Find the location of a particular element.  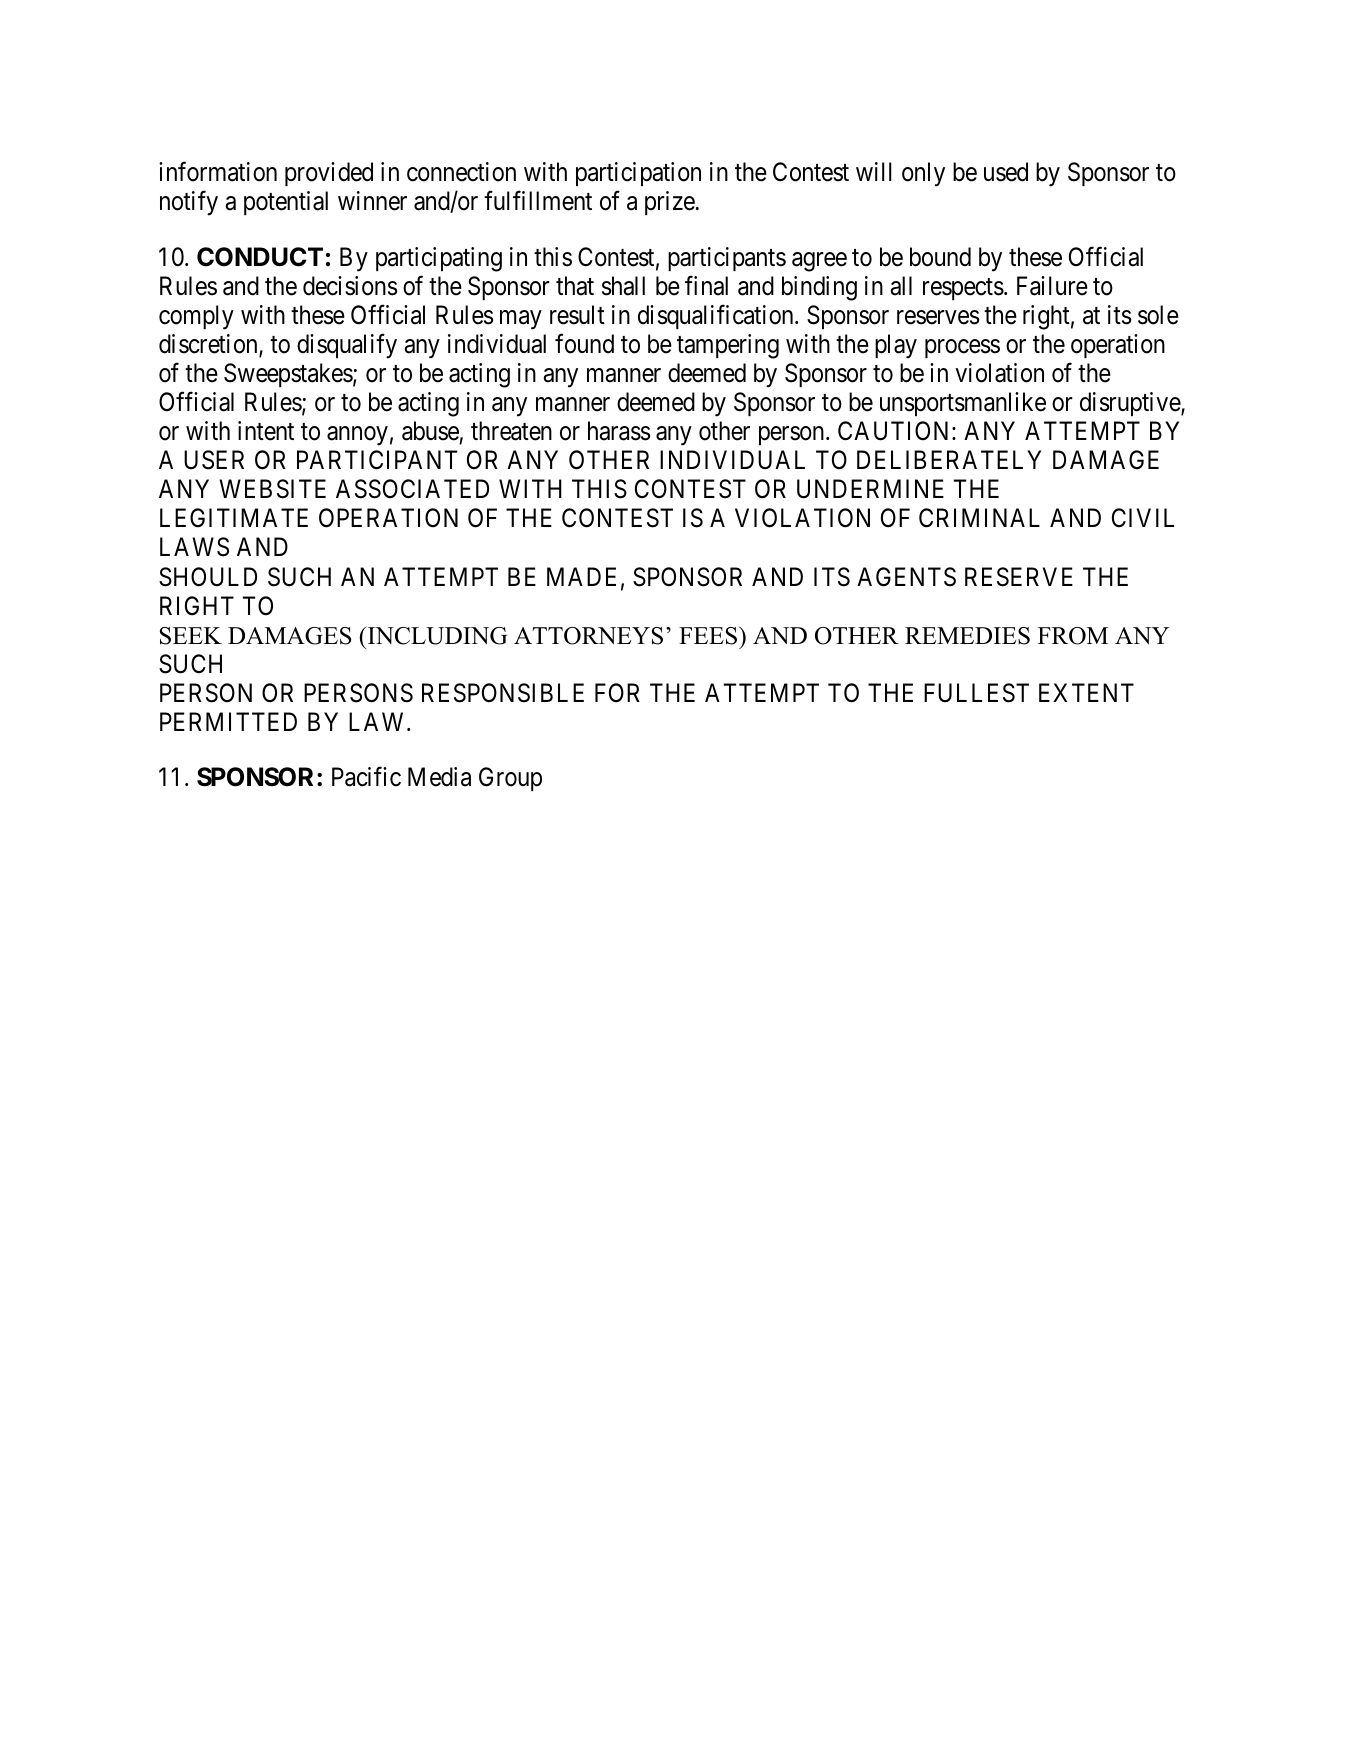

AGENTS is located at coordinates (906, 577).
